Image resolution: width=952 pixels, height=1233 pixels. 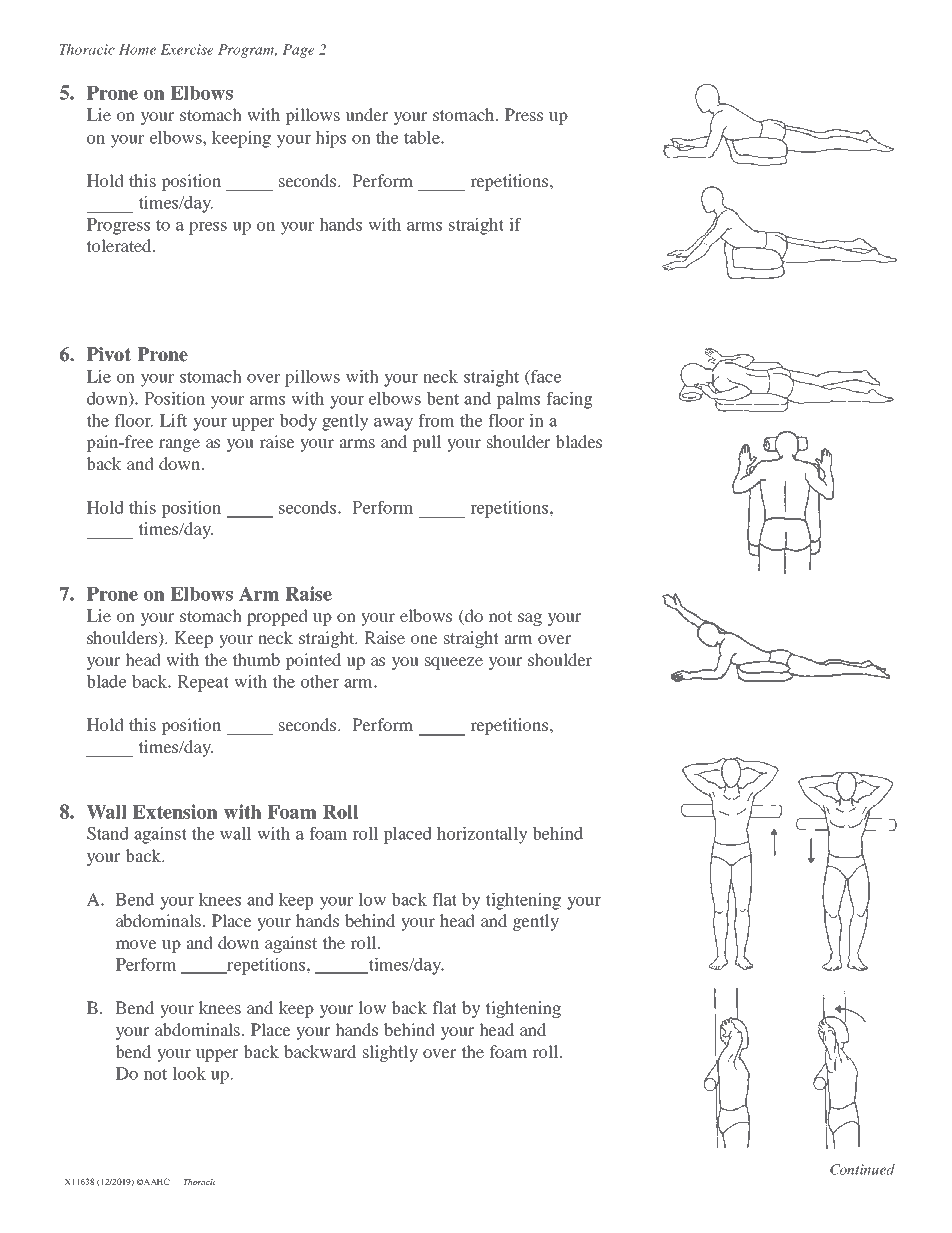 What do you see at coordinates (530, 619) in the page?
I see `sag` at bounding box center [530, 619].
